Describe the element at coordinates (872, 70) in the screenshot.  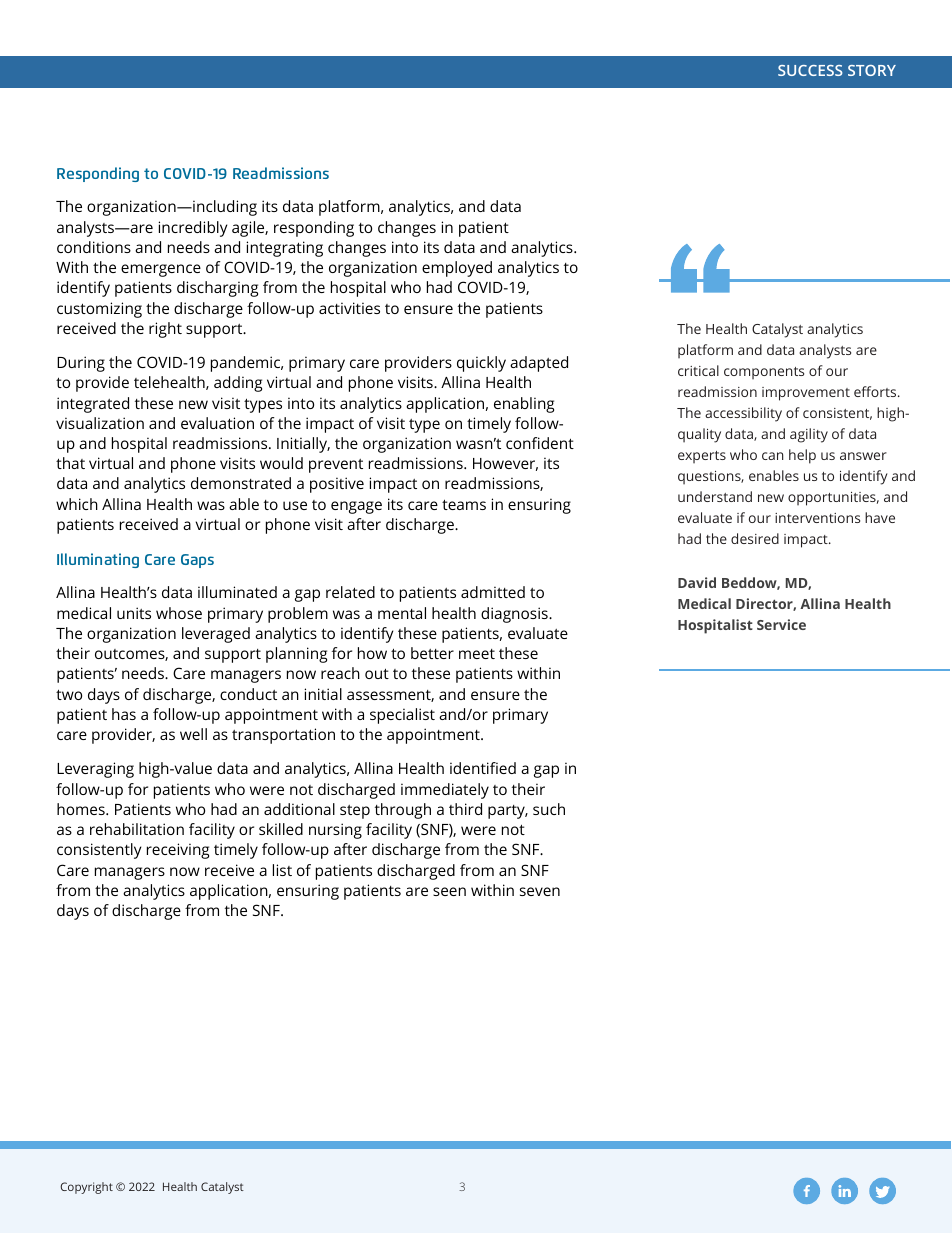
I see `STORY` at that location.
